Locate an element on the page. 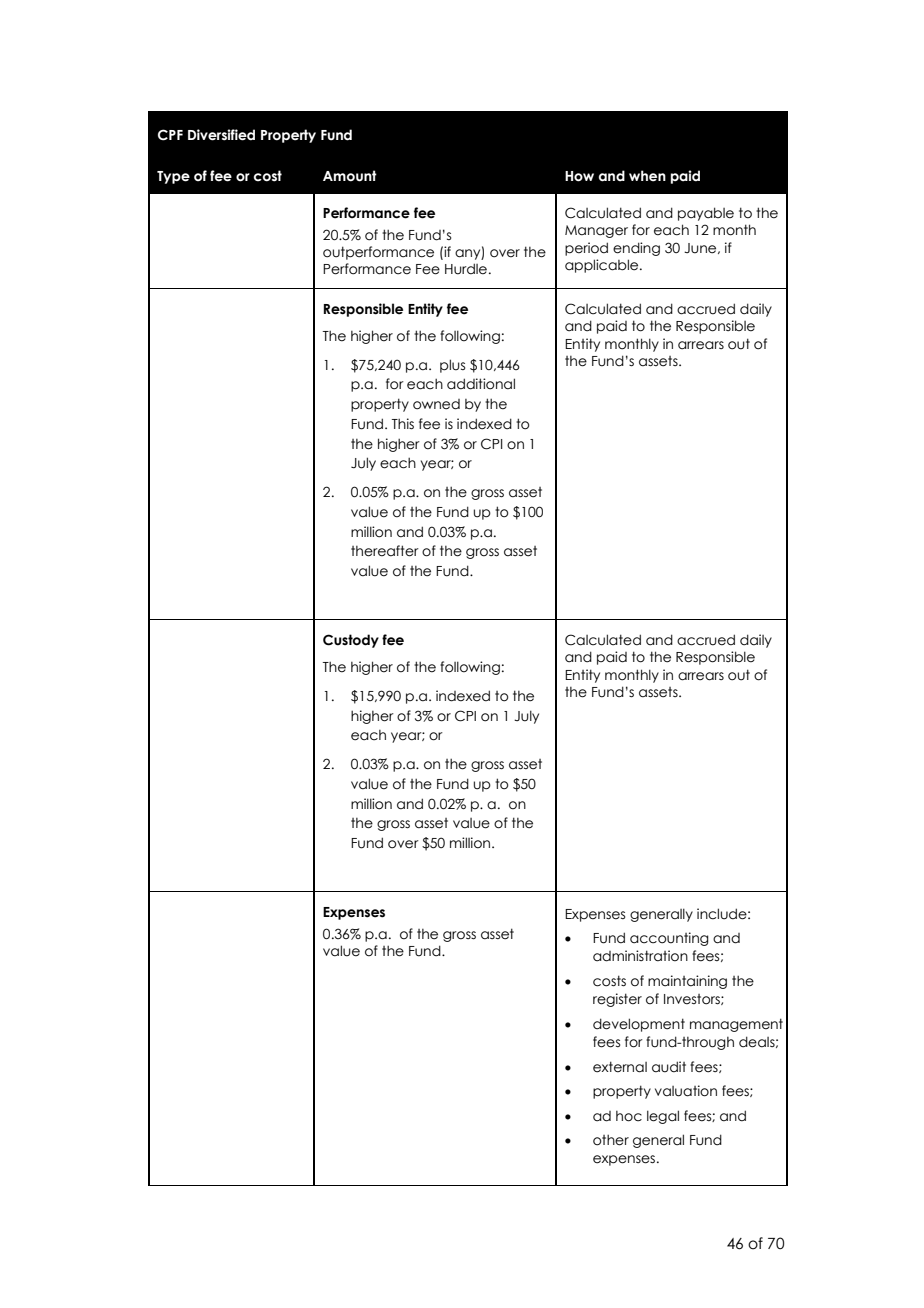 This image has width=924, height=1308. accounting is located at coordinates (669, 939).
